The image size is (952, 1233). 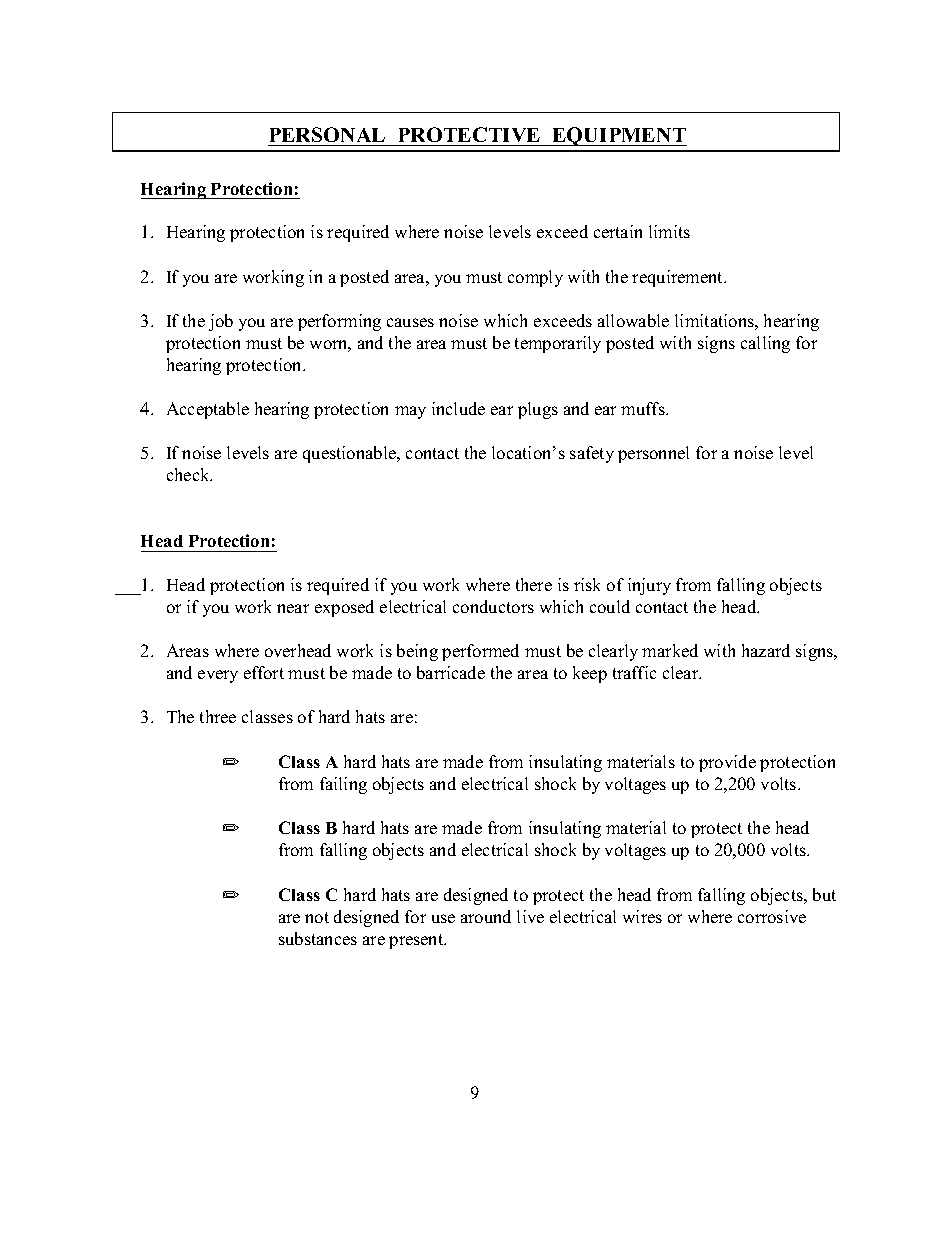 What do you see at coordinates (221, 322) in the page?
I see `job` at bounding box center [221, 322].
